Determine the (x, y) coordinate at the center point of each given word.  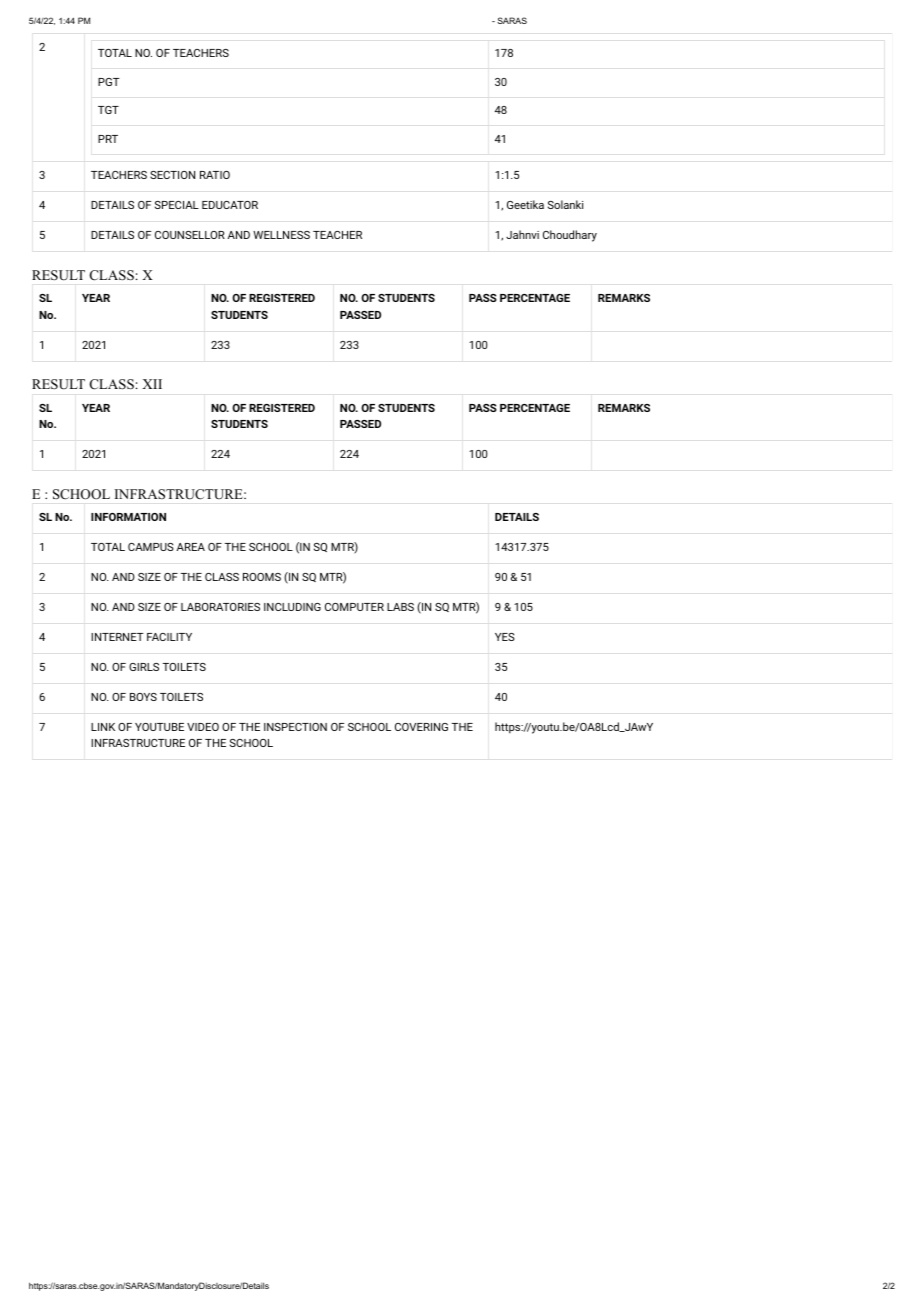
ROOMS (262, 577)
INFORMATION (128, 517)
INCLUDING (292, 607)
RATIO (215, 175)
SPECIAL (177, 205)
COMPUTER (354, 607)
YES (505, 637)
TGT (108, 110)
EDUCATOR (230, 205)
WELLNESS (281, 235)
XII (152, 384)
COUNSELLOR (190, 235)
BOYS (143, 697)
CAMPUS (151, 547)
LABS (400, 607)
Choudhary (570, 236)
